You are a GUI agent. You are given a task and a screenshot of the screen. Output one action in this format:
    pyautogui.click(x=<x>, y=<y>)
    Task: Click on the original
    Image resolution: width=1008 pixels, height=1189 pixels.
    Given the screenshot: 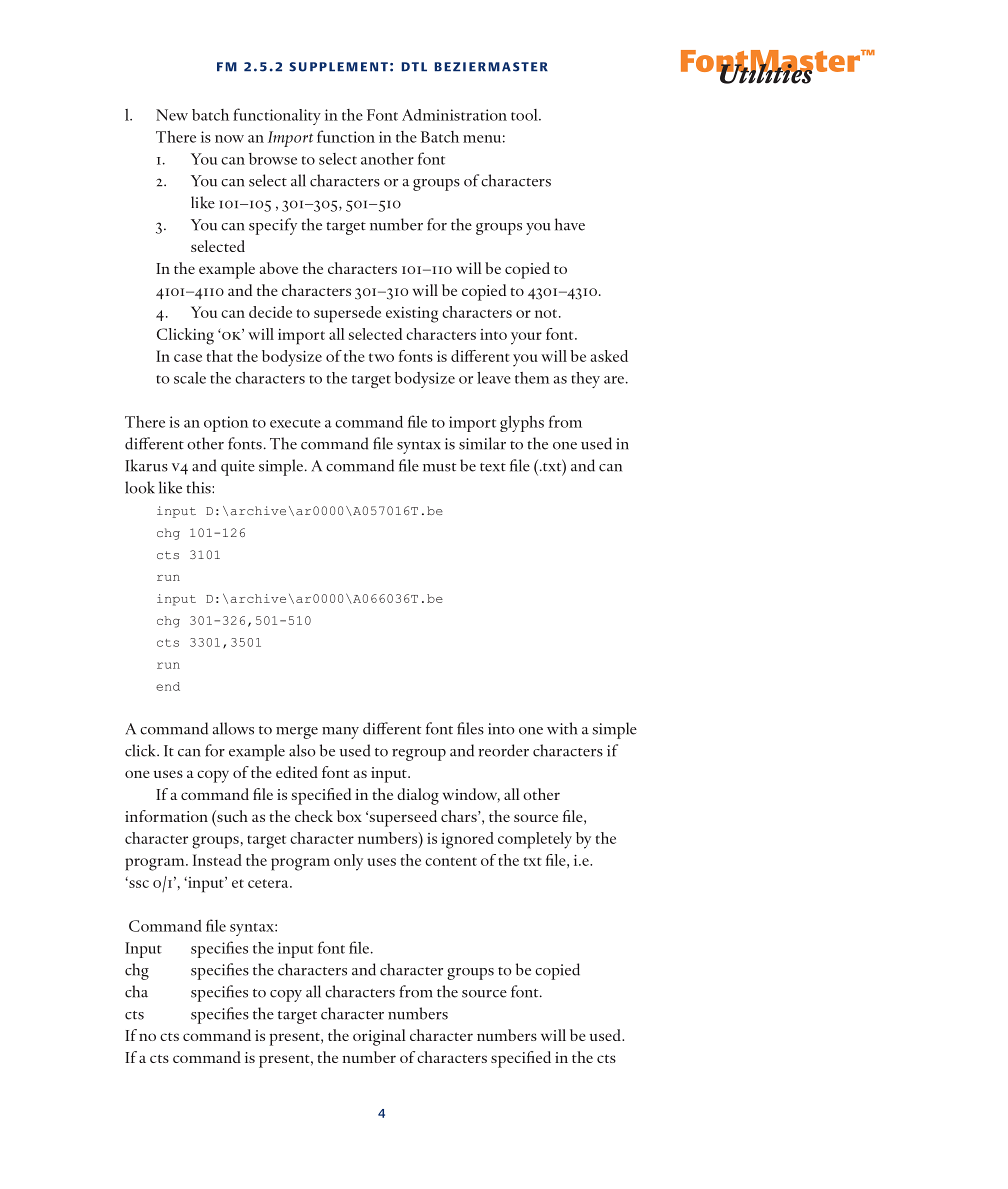 What is the action you would take?
    pyautogui.click(x=379, y=1037)
